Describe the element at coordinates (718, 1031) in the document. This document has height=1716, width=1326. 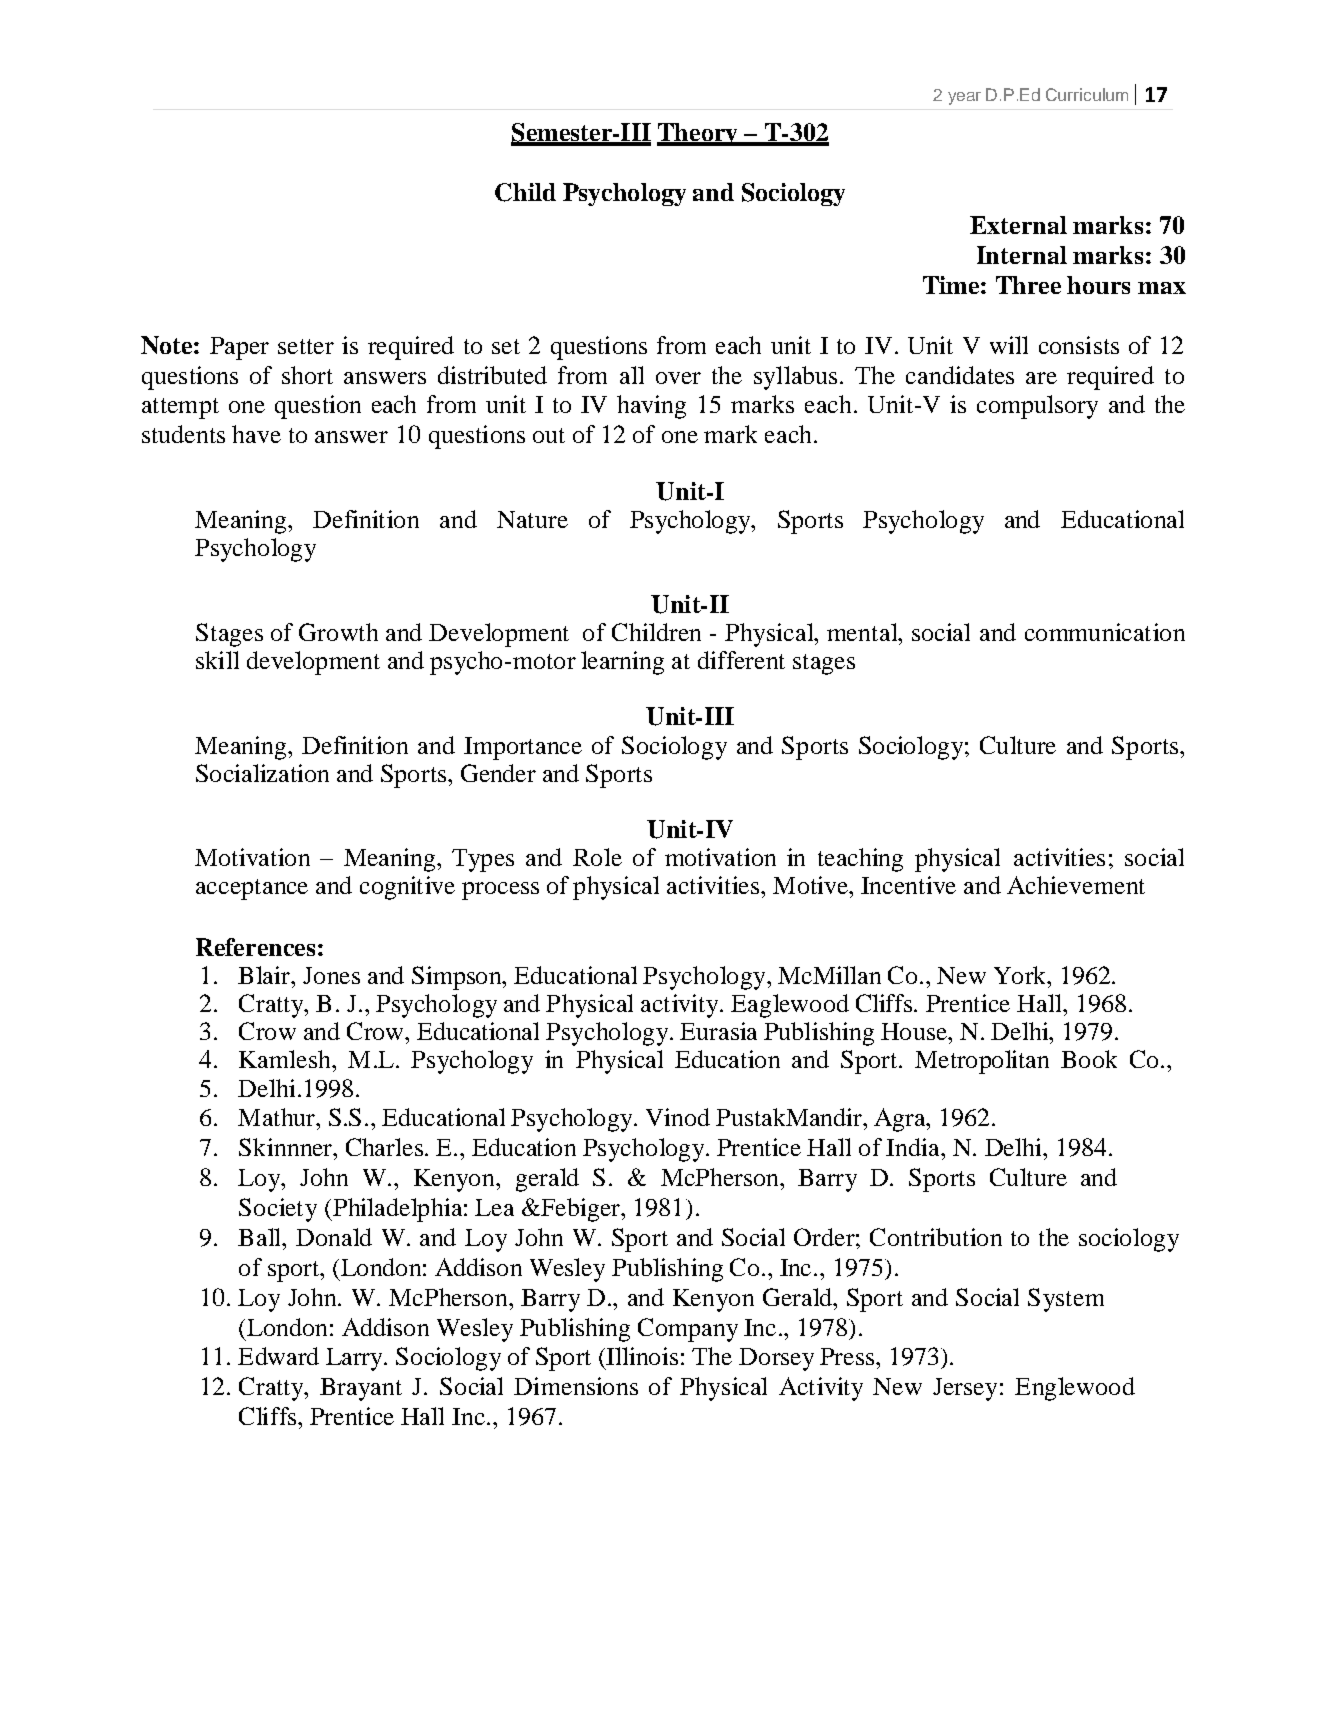
I see `Eurasia` at that location.
